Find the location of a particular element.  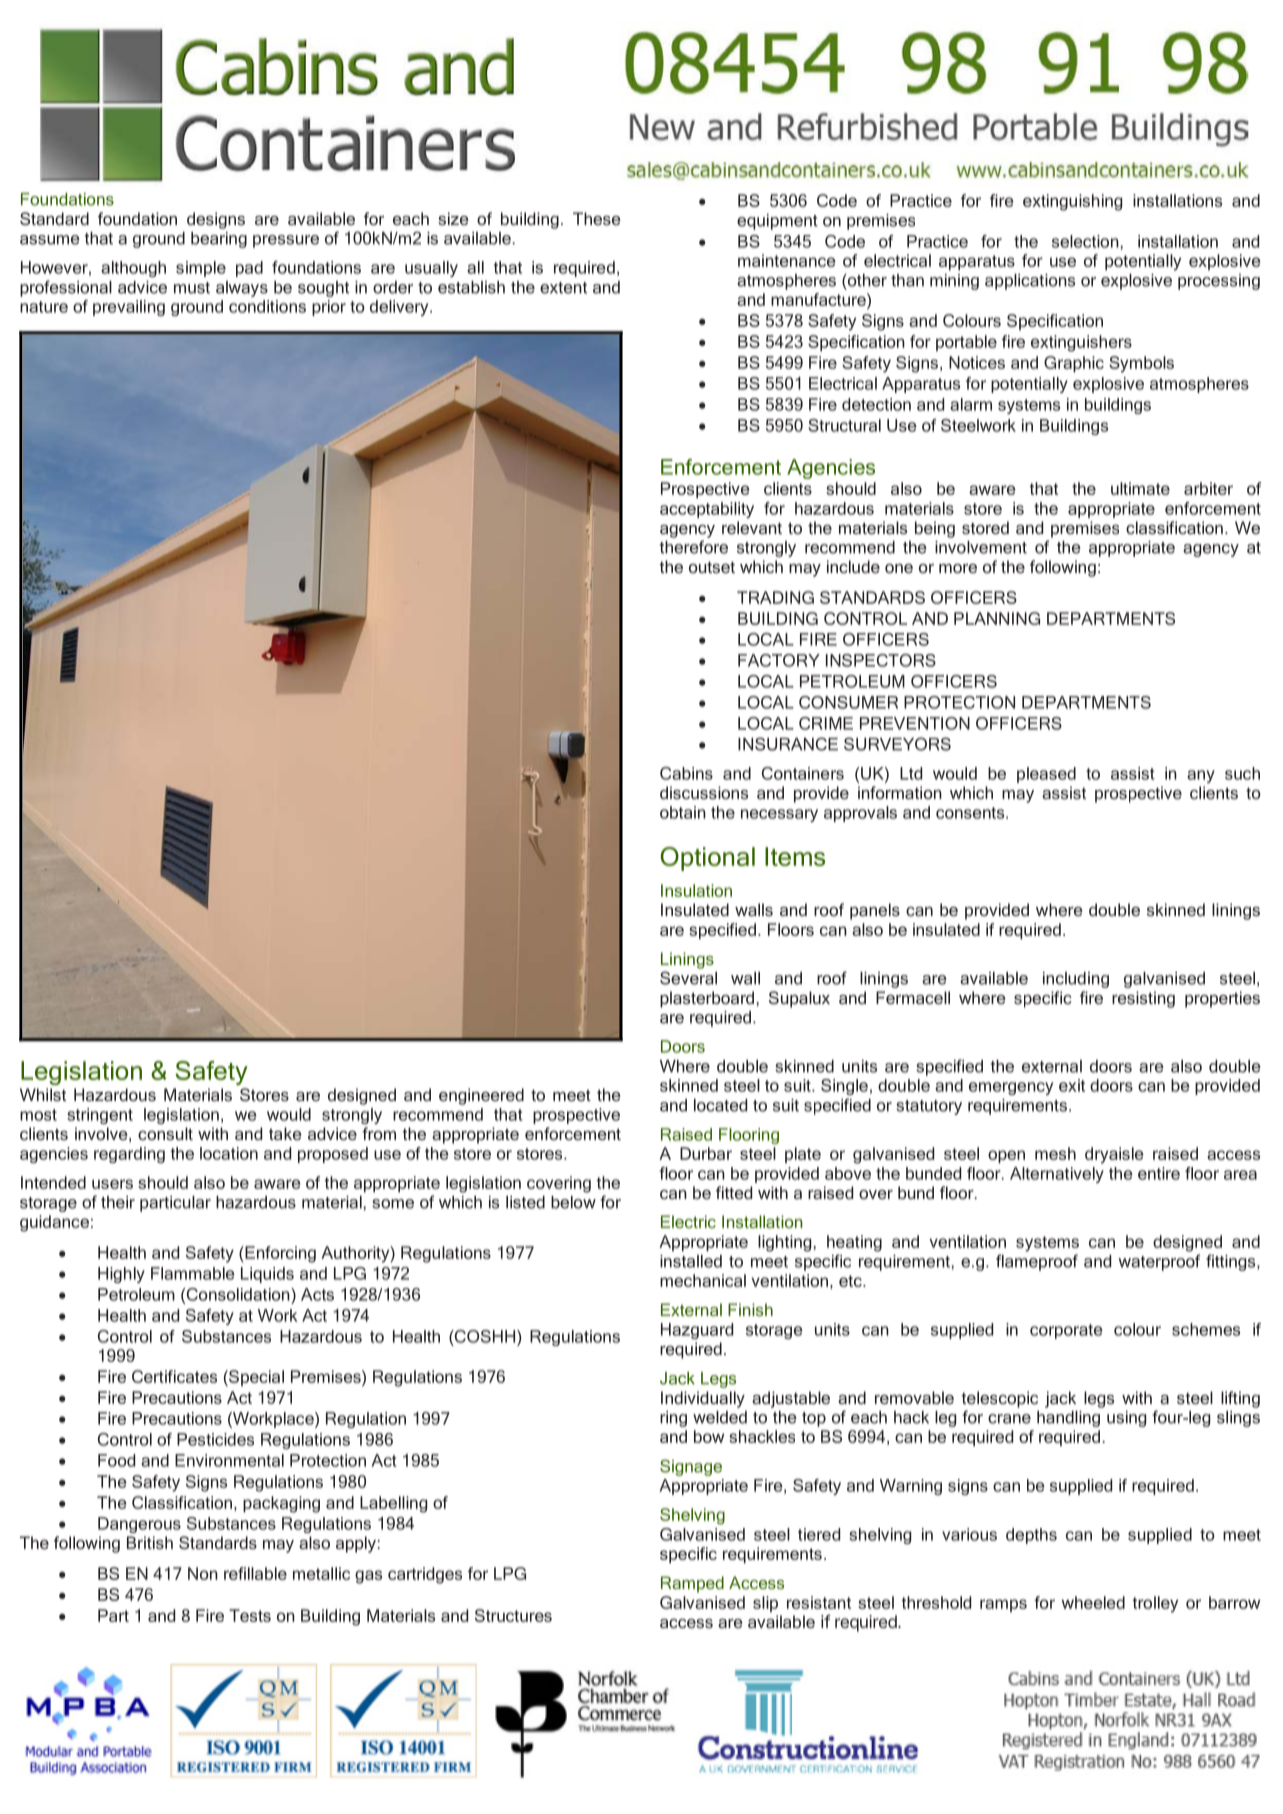

Insulation is located at coordinates (696, 890).
